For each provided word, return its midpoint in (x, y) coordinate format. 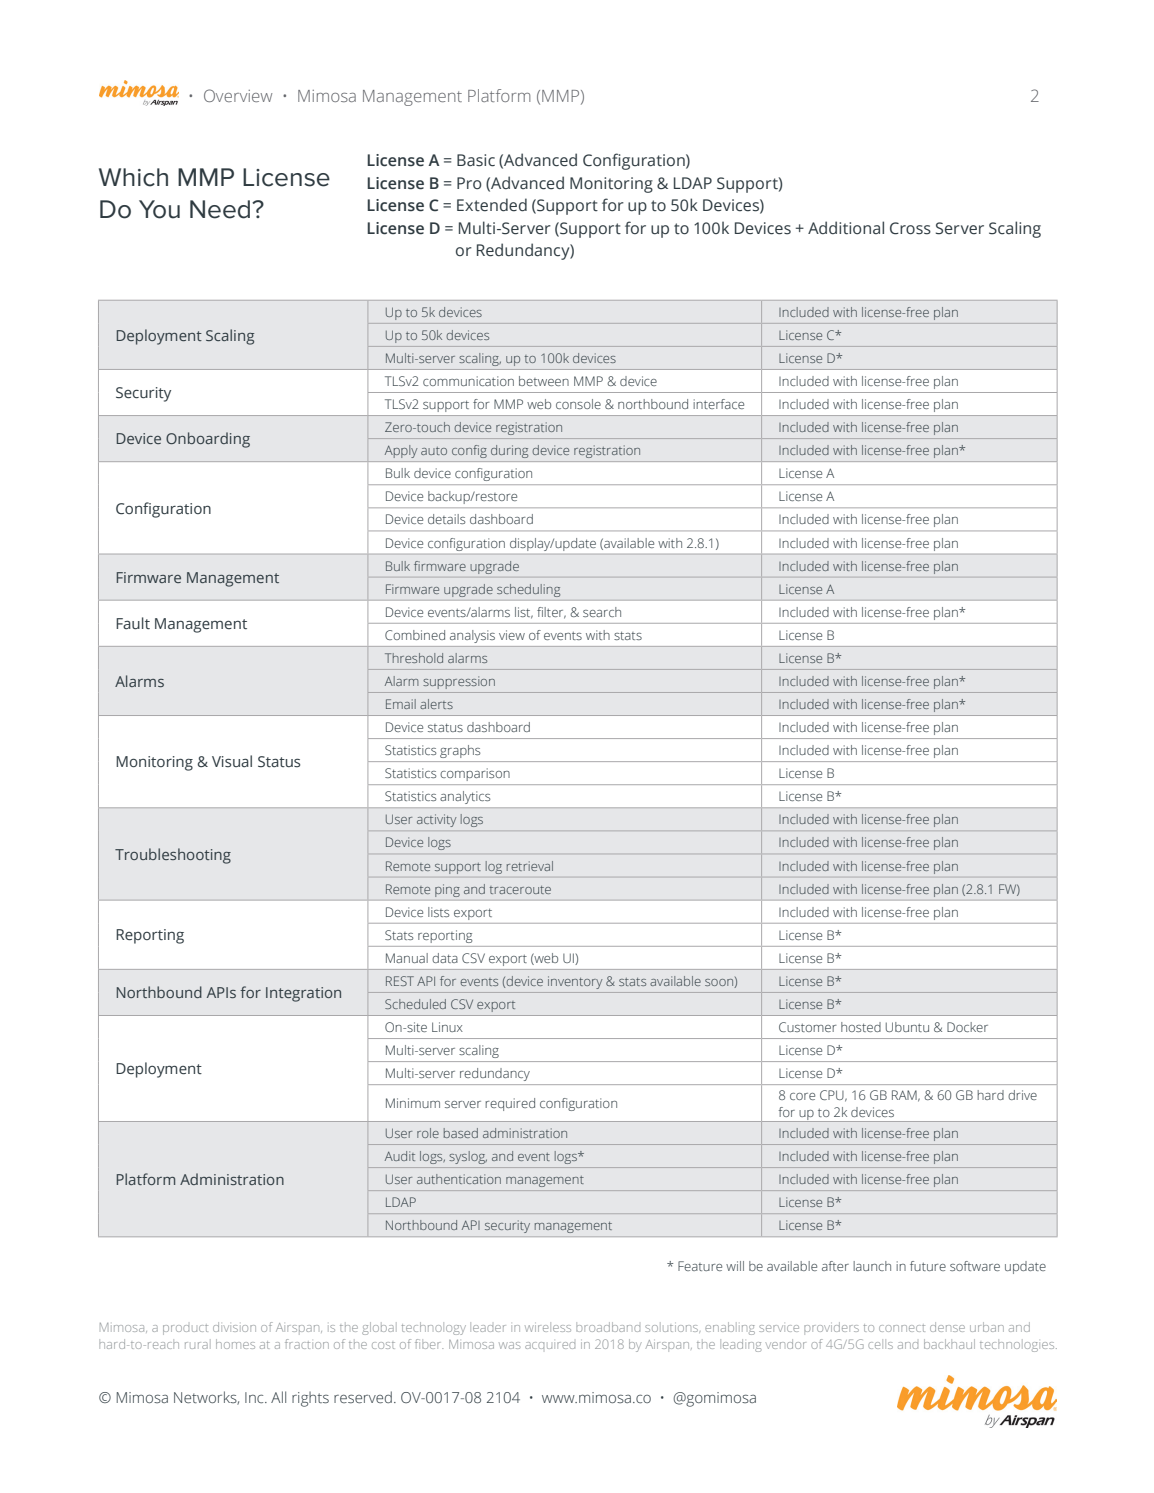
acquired (550, 1345)
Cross (910, 228)
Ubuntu (907, 1027)
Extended (492, 205)
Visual (232, 761)
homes (235, 1344)
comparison (475, 774)
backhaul (949, 1344)
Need (221, 209)
